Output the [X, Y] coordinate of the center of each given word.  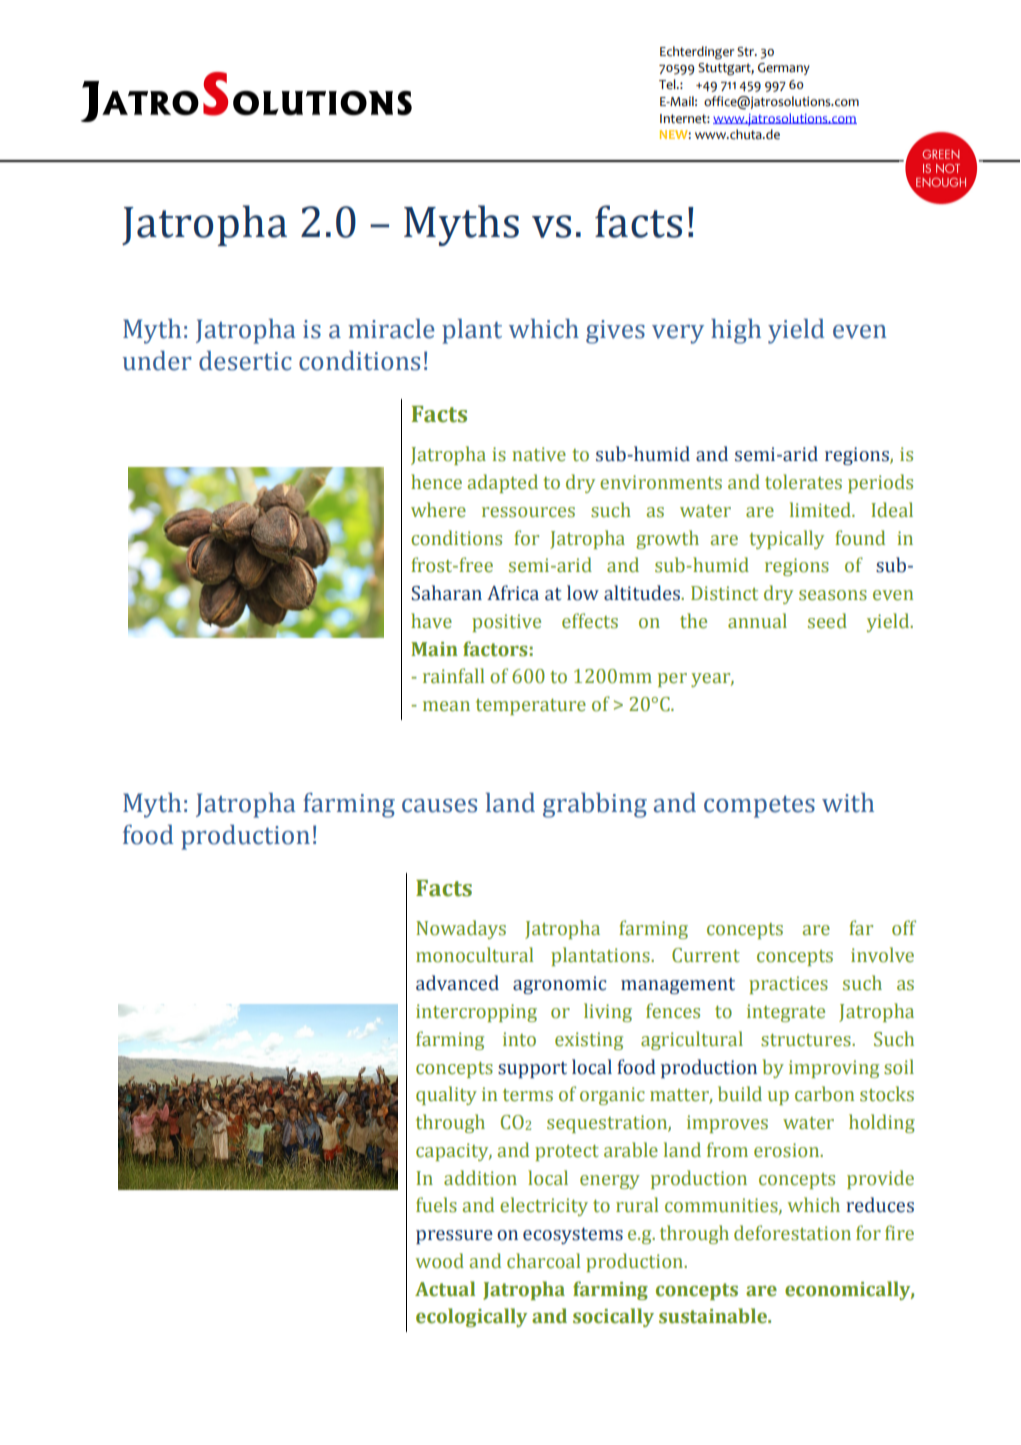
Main [434, 649]
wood [440, 1261]
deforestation [792, 1233]
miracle [391, 329]
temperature [531, 707]
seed [827, 621]
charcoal [543, 1261]
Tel [668, 84]
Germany [784, 69]
